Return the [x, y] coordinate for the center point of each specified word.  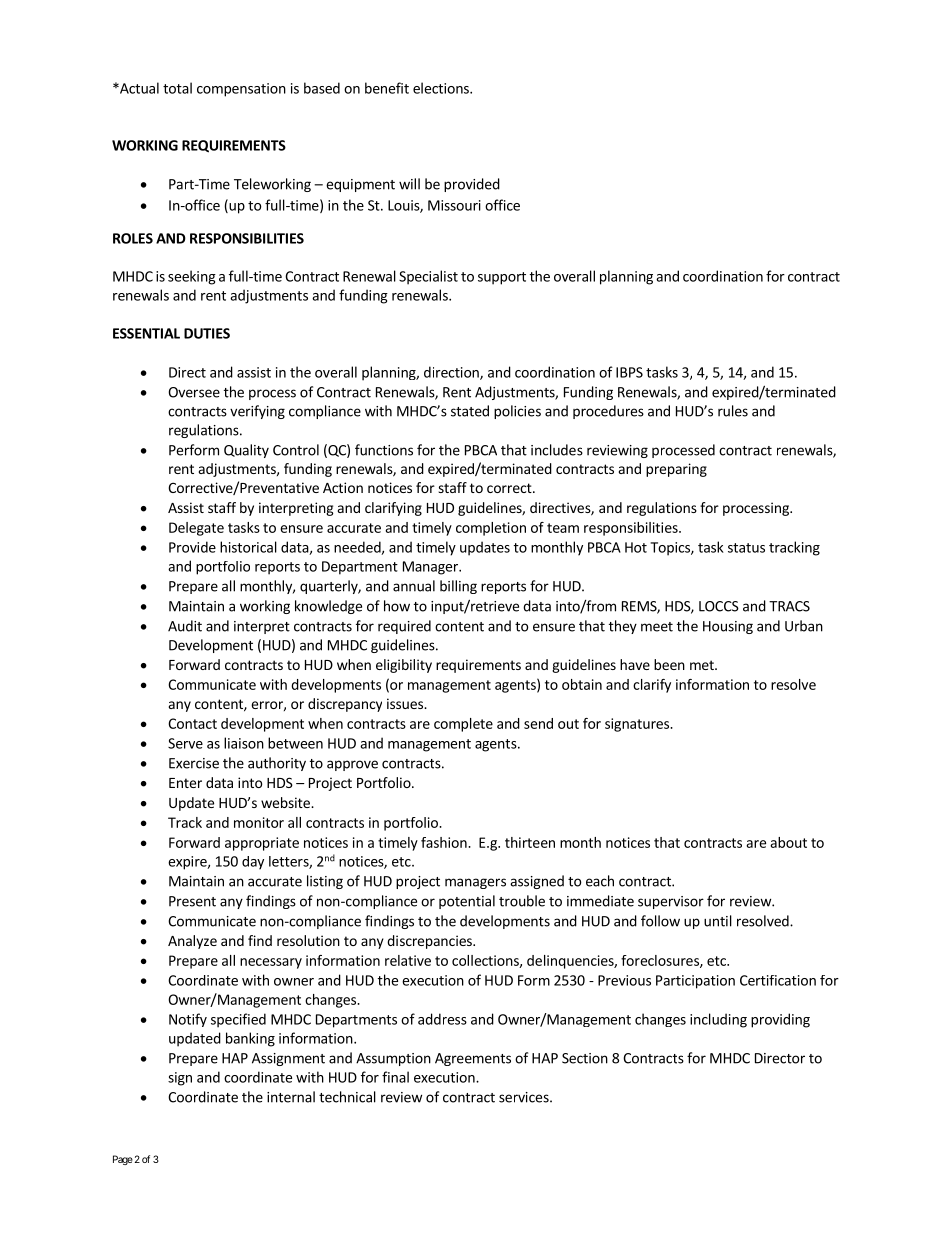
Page [123, 1160]
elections [442, 88]
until [718, 921]
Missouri [454, 205]
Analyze [192, 942]
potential [467, 902]
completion [491, 529]
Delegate [196, 529]
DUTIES [207, 333]
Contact [192, 723]
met [703, 665]
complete [463, 725]
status [746, 548]
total [177, 88]
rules [733, 411]
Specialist [428, 277]
